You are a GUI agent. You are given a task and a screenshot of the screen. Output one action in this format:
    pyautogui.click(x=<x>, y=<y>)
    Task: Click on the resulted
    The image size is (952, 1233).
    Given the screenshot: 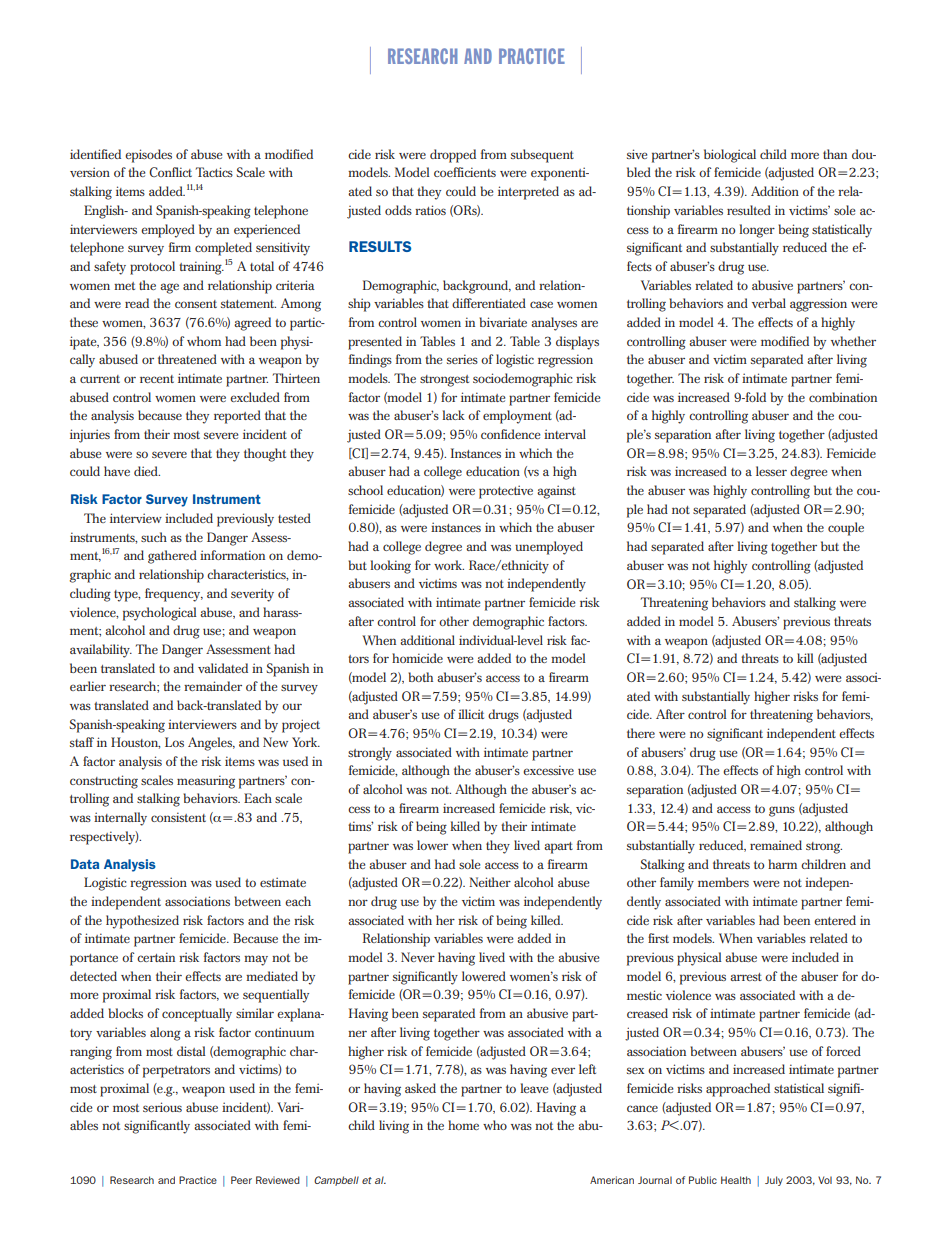 What is the action you would take?
    pyautogui.click(x=749, y=210)
